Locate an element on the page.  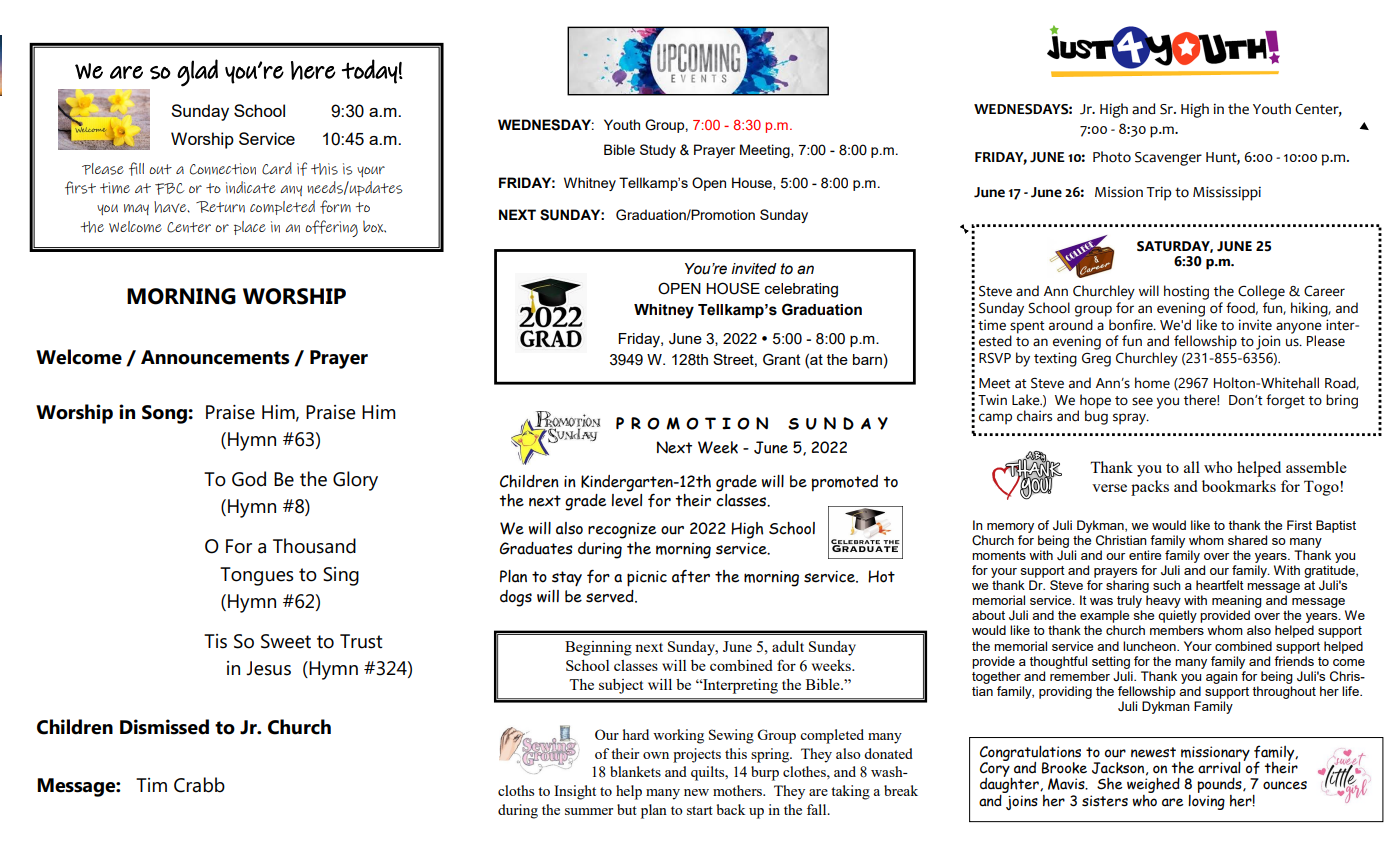
home is located at coordinates (1152, 383).
